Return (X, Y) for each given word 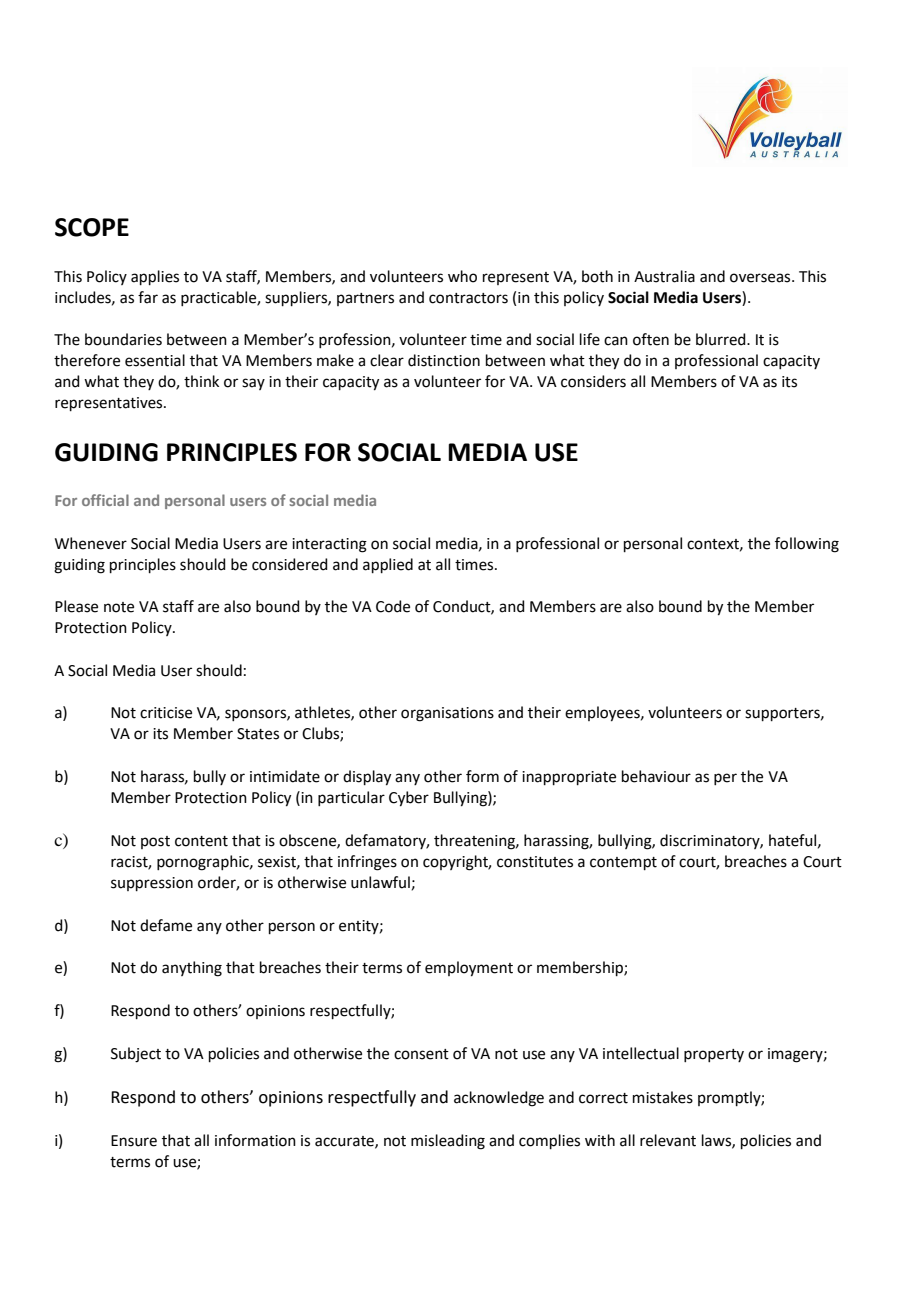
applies (155, 277)
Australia (664, 276)
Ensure (134, 1141)
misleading (448, 1142)
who (462, 276)
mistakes (663, 1097)
